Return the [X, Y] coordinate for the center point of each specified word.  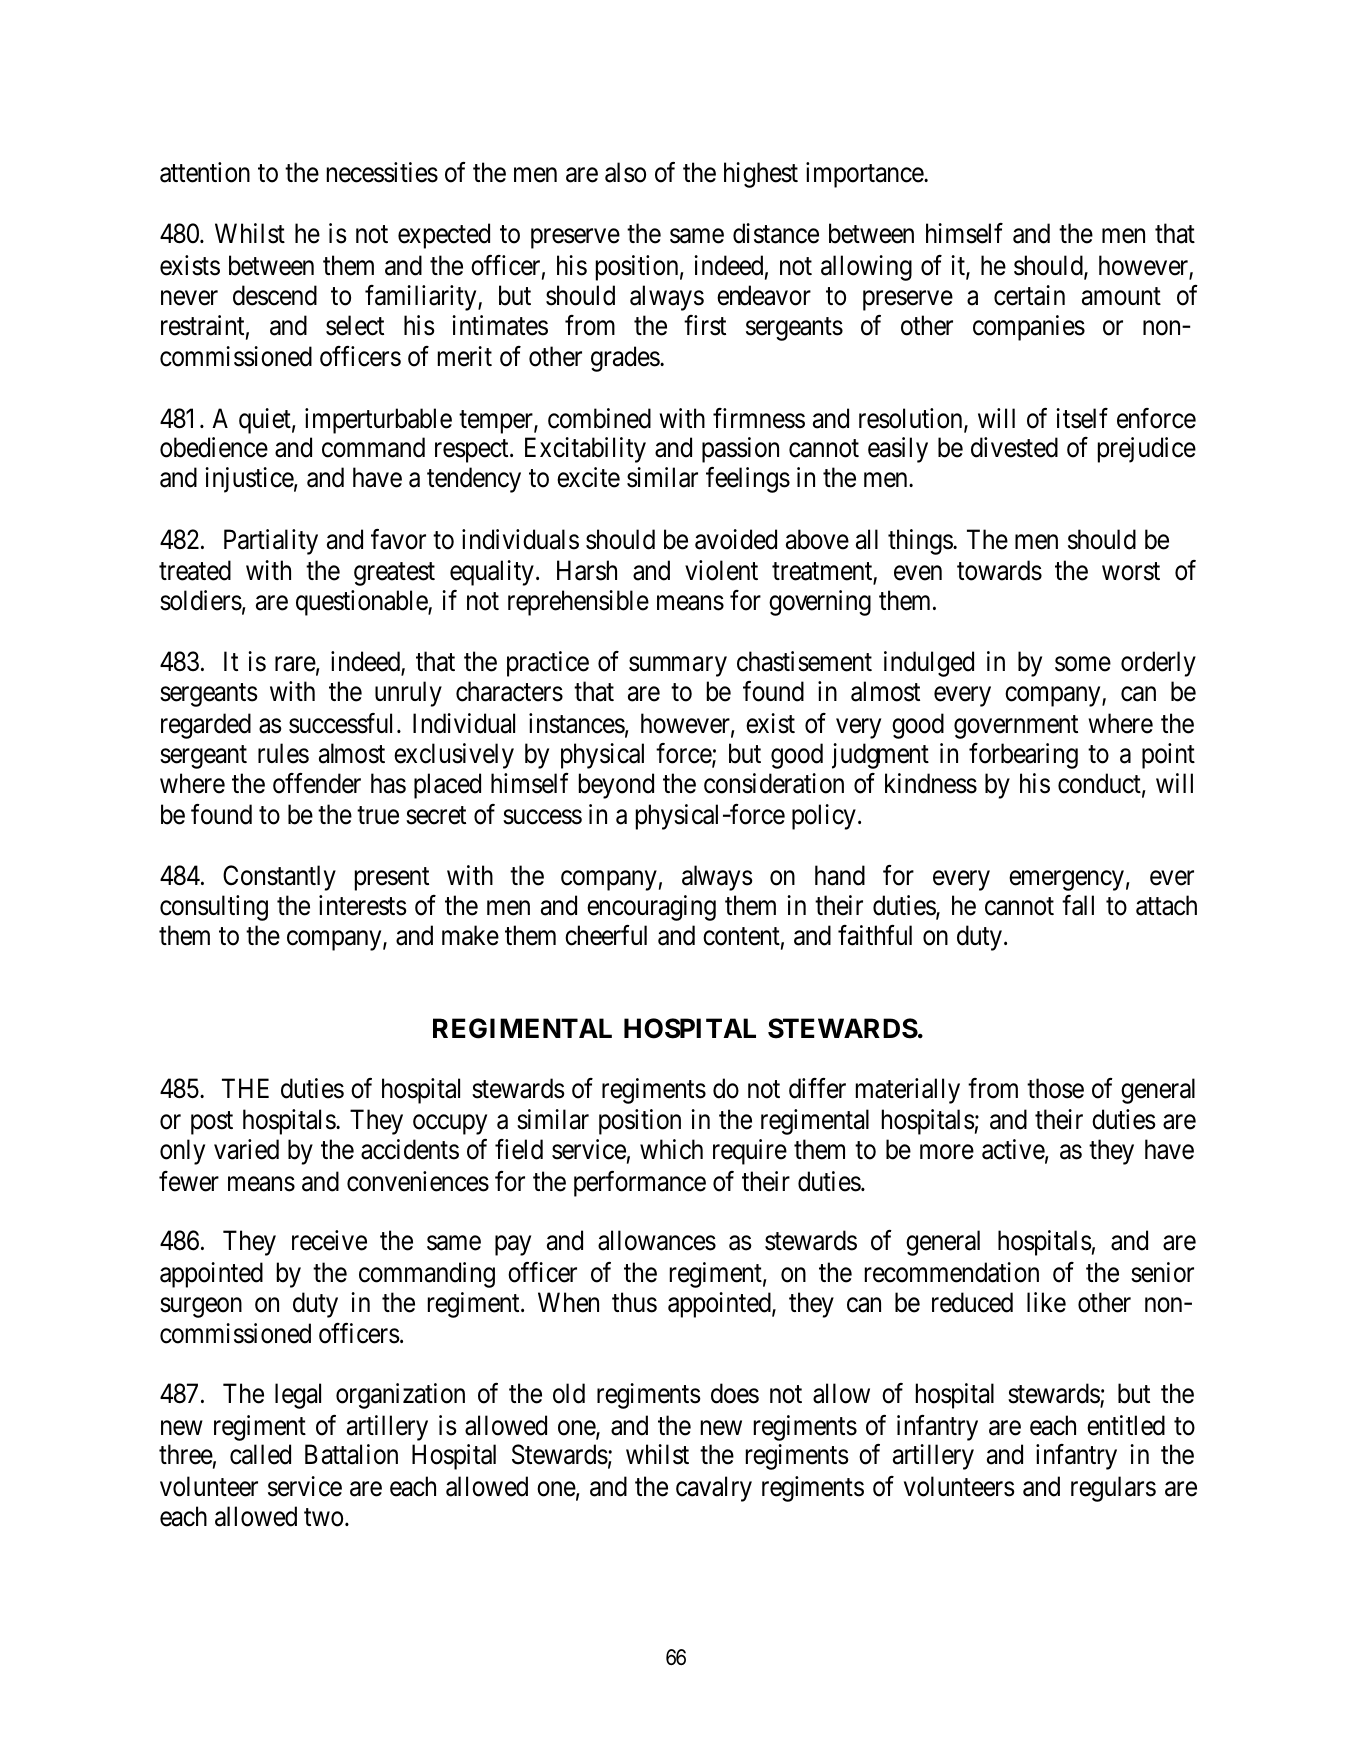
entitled [1126, 1425]
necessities [382, 172]
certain [1029, 295]
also [625, 172]
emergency [1066, 881]
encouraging [651, 908]
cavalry [714, 1489]
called [260, 1454]
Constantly [279, 878]
